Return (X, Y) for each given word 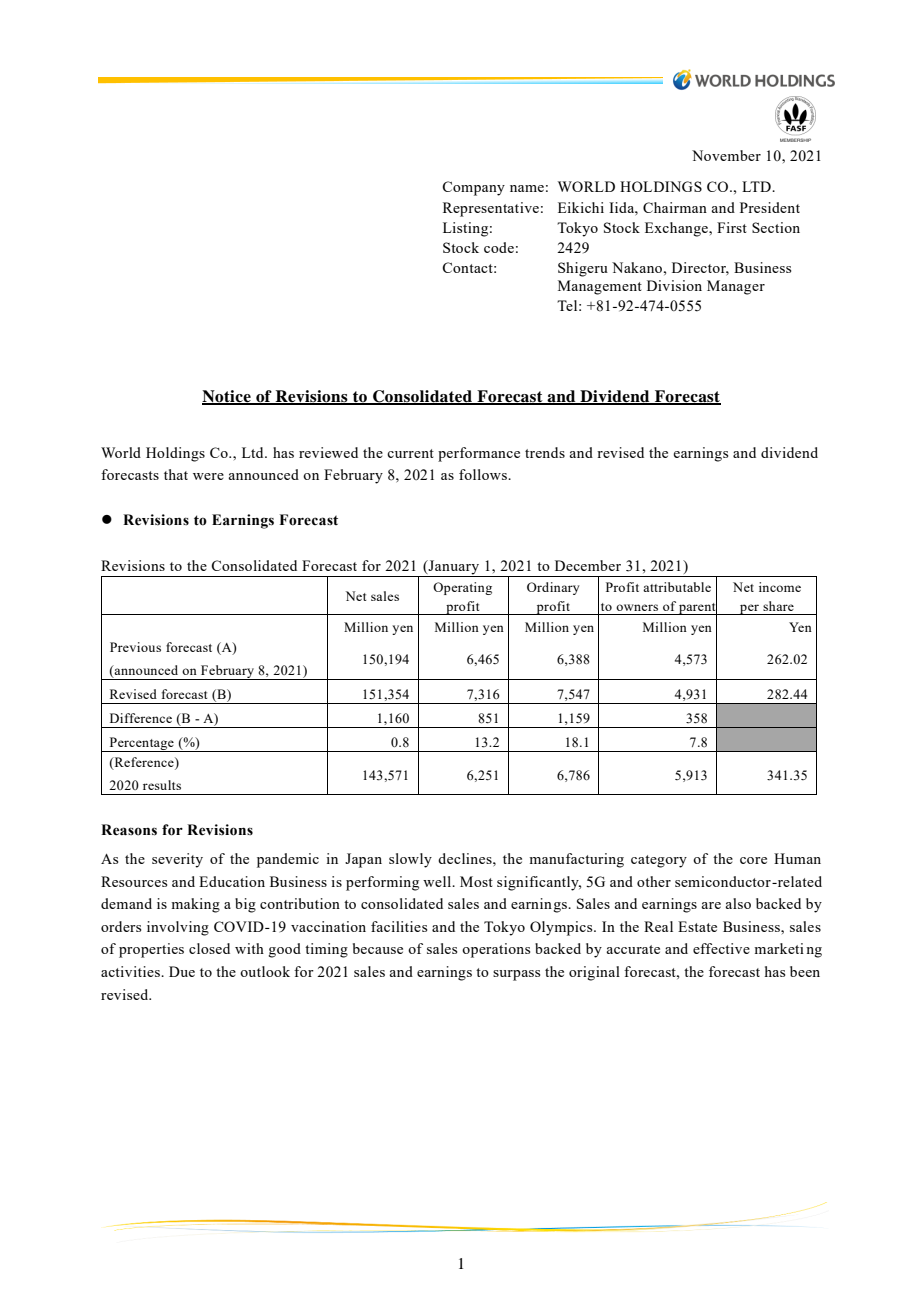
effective (721, 948)
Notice (227, 397)
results (162, 785)
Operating (462, 588)
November (726, 155)
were (208, 476)
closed (209, 948)
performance (479, 454)
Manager (736, 287)
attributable (677, 587)
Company (473, 188)
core (753, 860)
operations (496, 950)
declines (466, 858)
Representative (491, 209)
